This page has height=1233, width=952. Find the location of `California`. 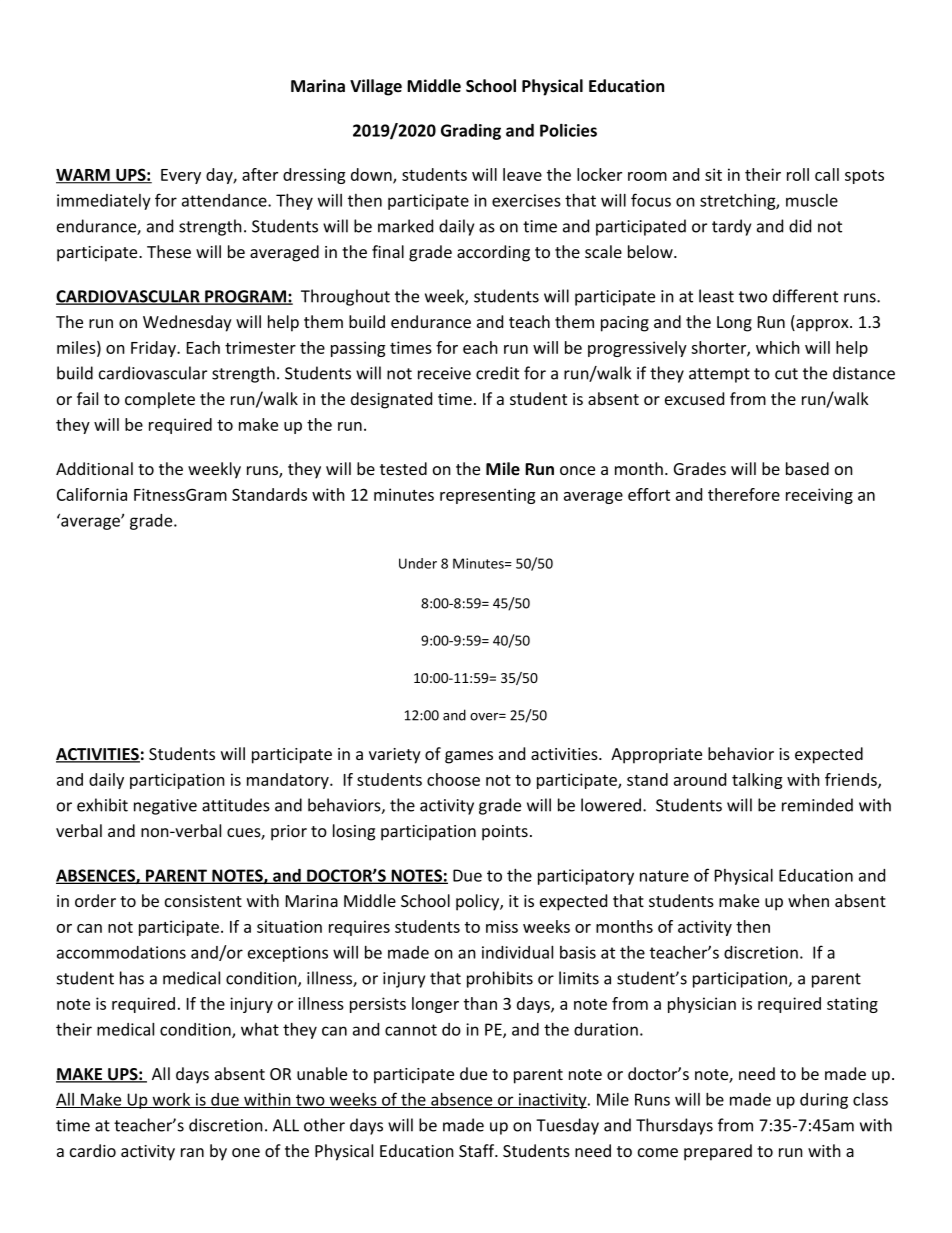

California is located at coordinates (92, 494).
